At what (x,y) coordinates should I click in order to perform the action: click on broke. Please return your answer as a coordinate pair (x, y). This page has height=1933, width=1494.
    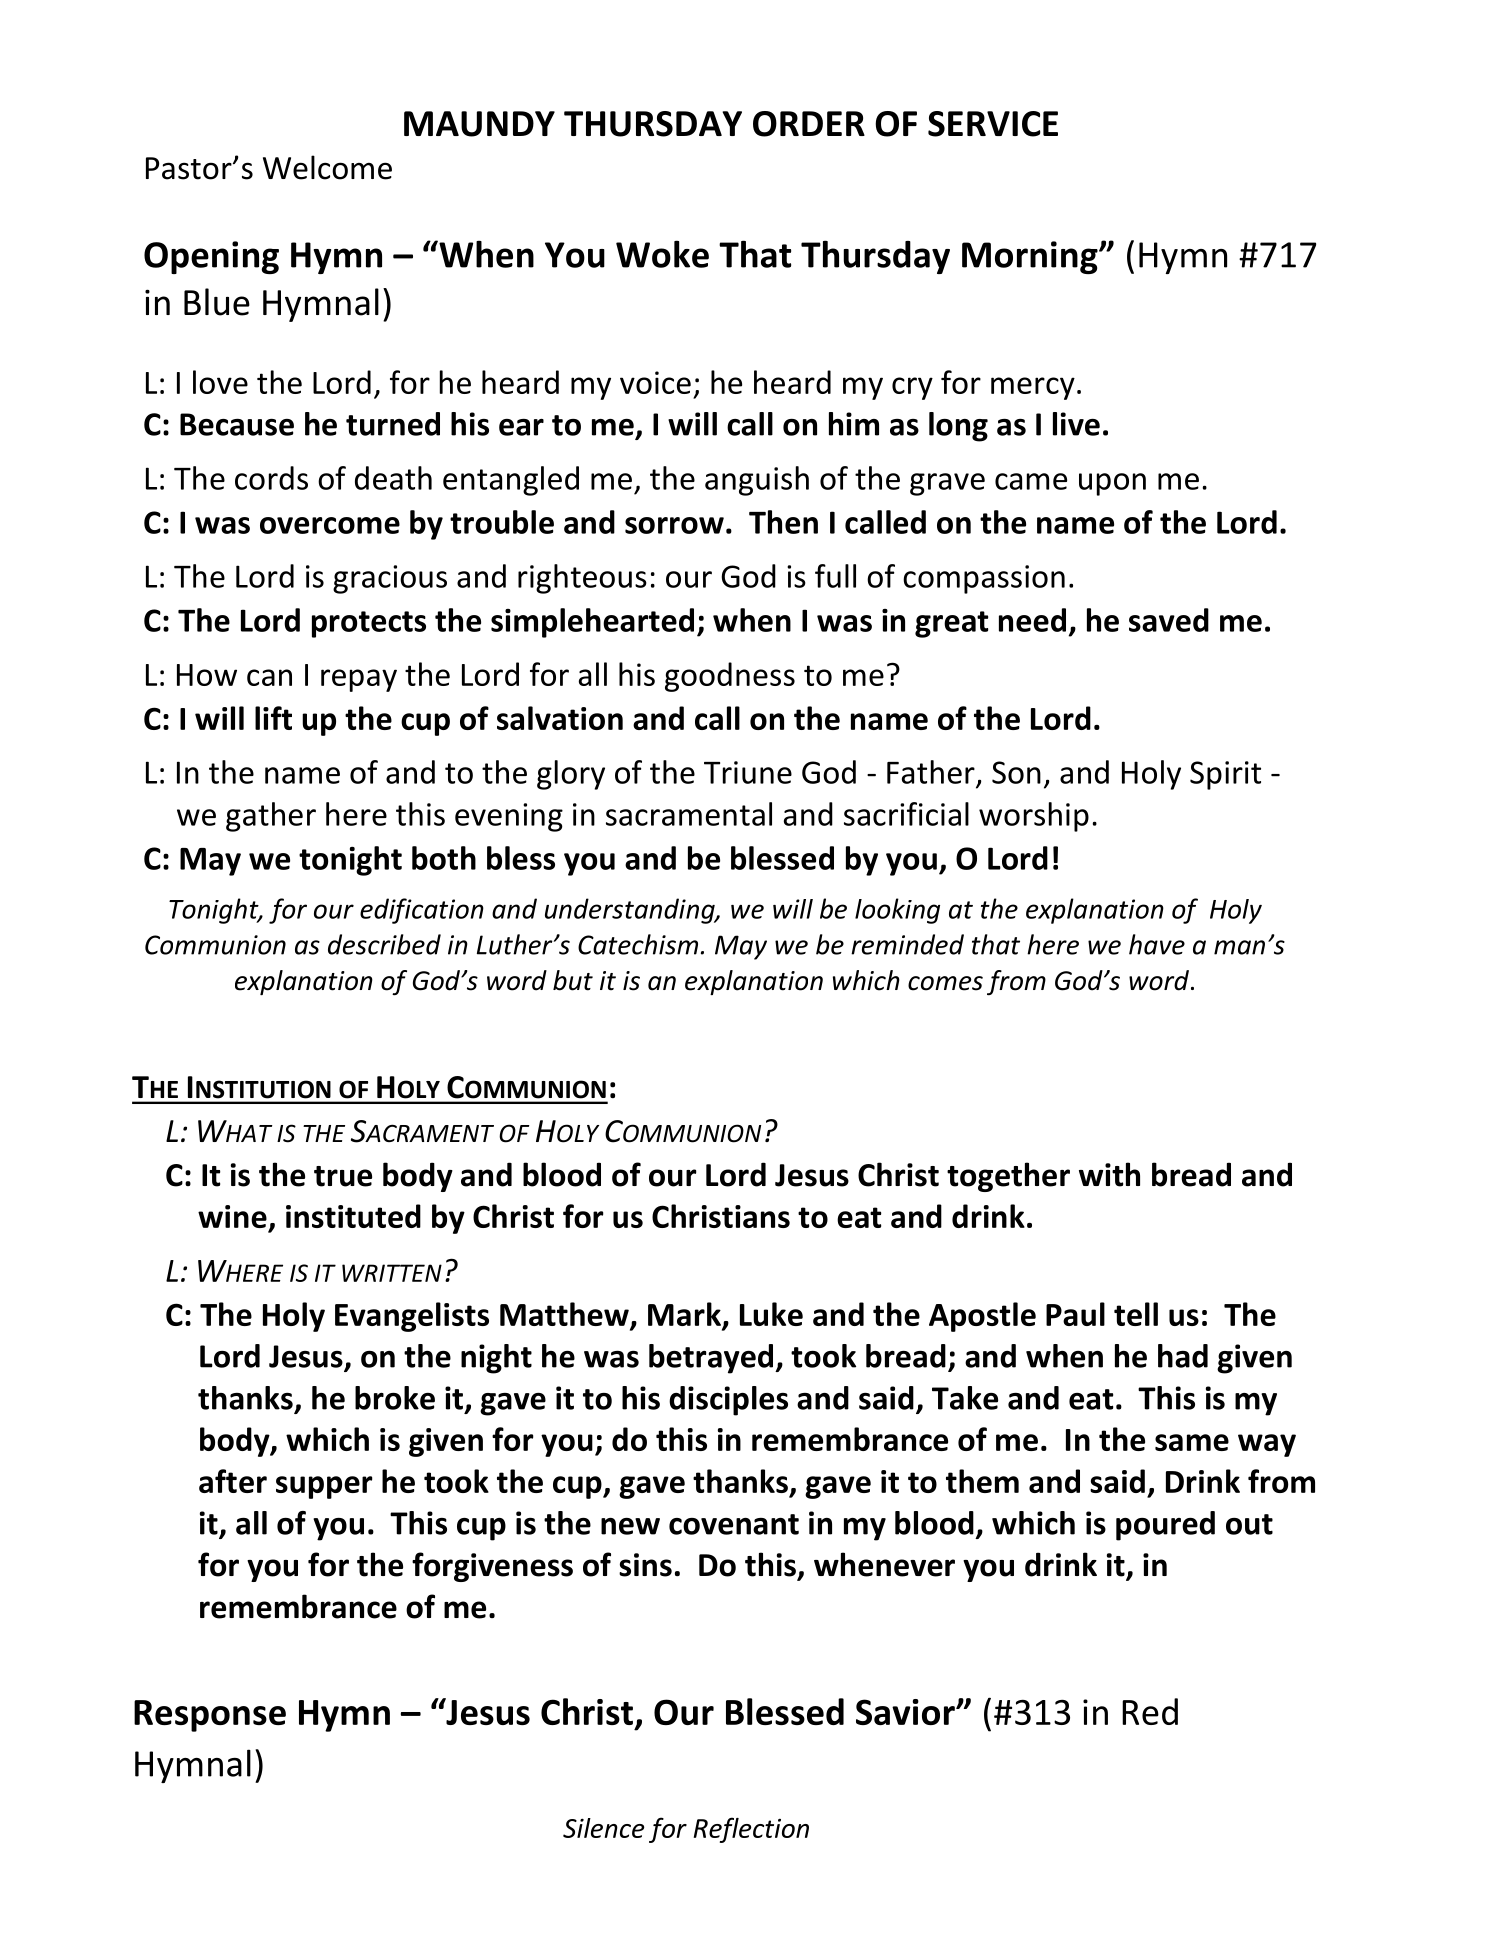
    Looking at the image, I should click on (395, 1398).
